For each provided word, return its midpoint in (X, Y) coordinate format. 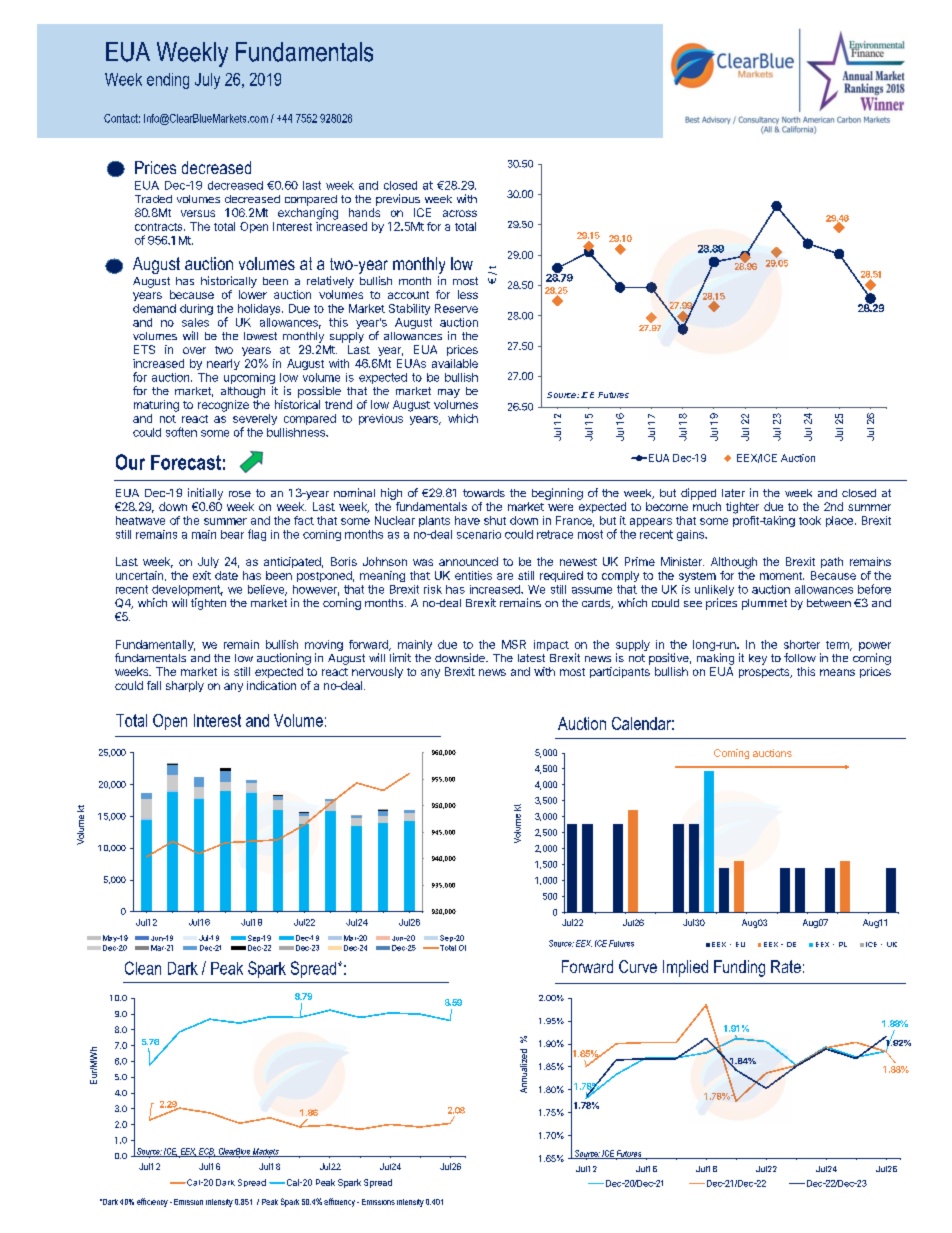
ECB (206, 1152)
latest (531, 658)
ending (168, 81)
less (468, 294)
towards (484, 493)
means (837, 672)
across (460, 213)
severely (255, 421)
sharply (185, 686)
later (733, 493)
